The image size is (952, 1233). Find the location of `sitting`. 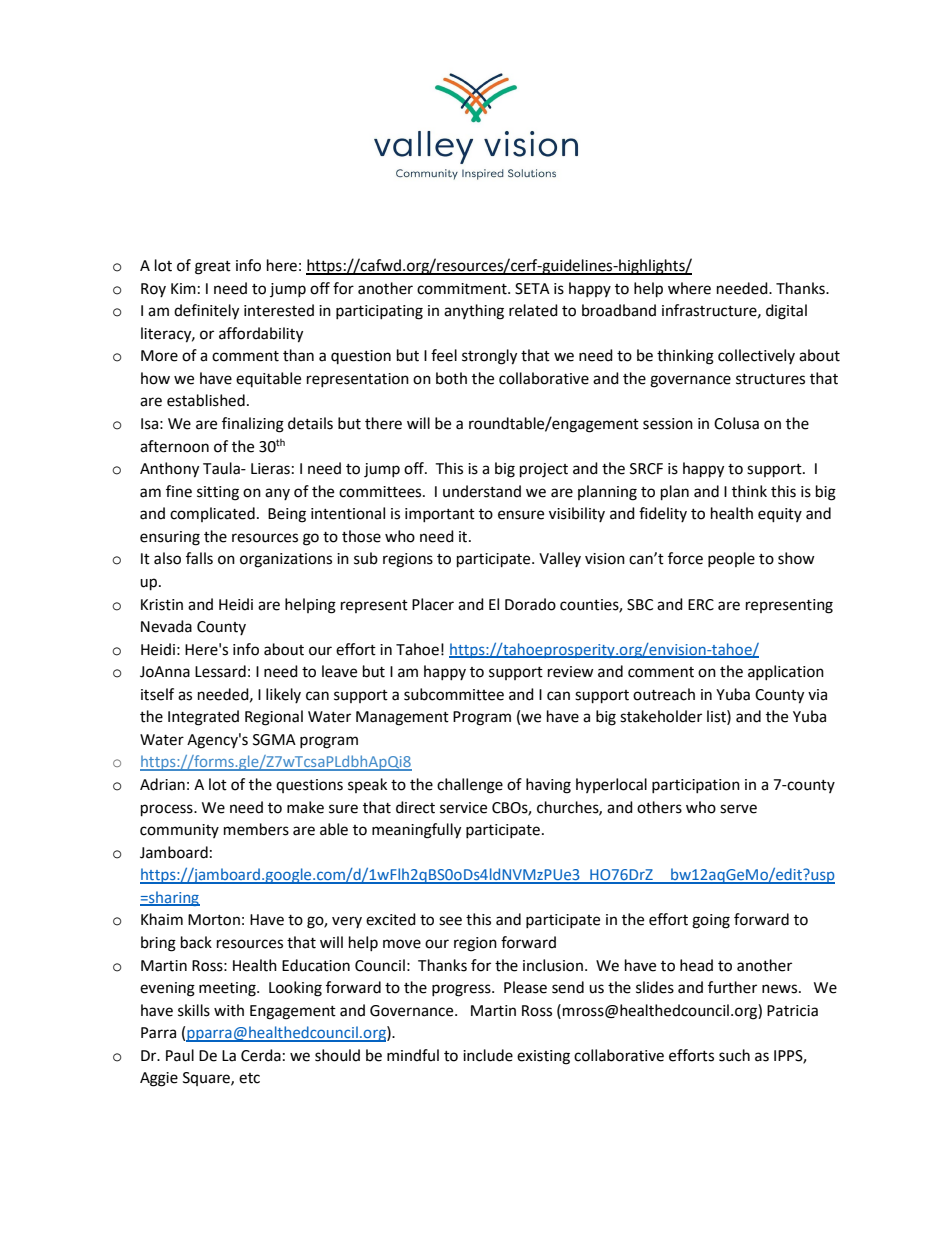

sitting is located at coordinates (218, 493).
